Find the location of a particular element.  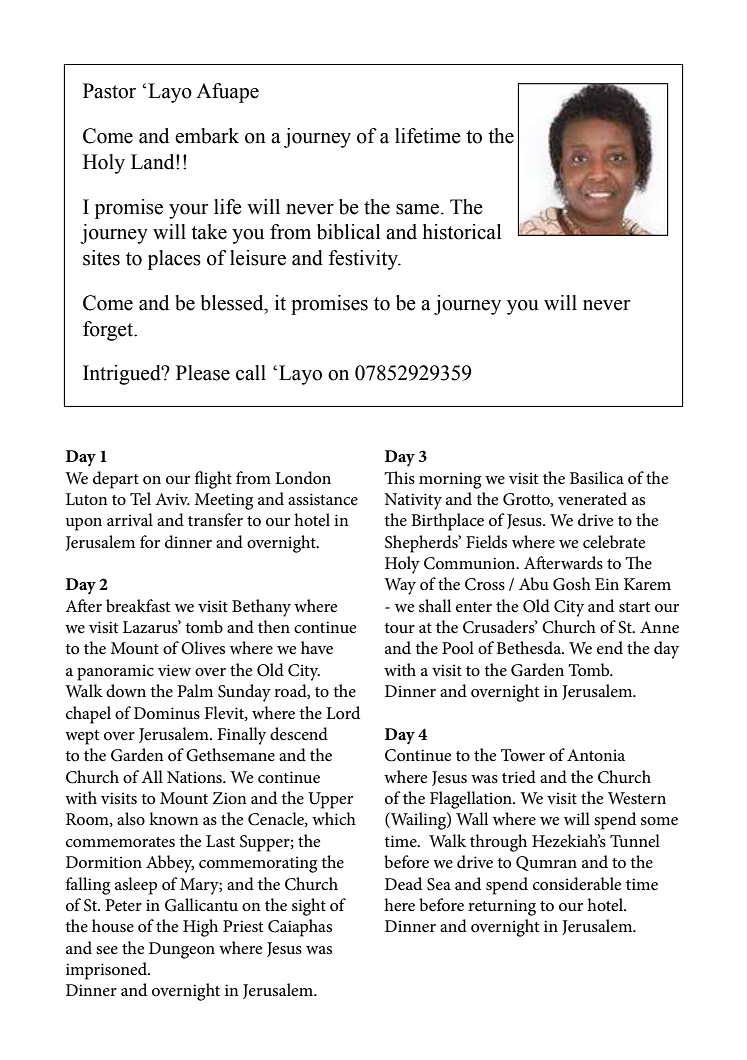

Nativity is located at coordinates (413, 501).
